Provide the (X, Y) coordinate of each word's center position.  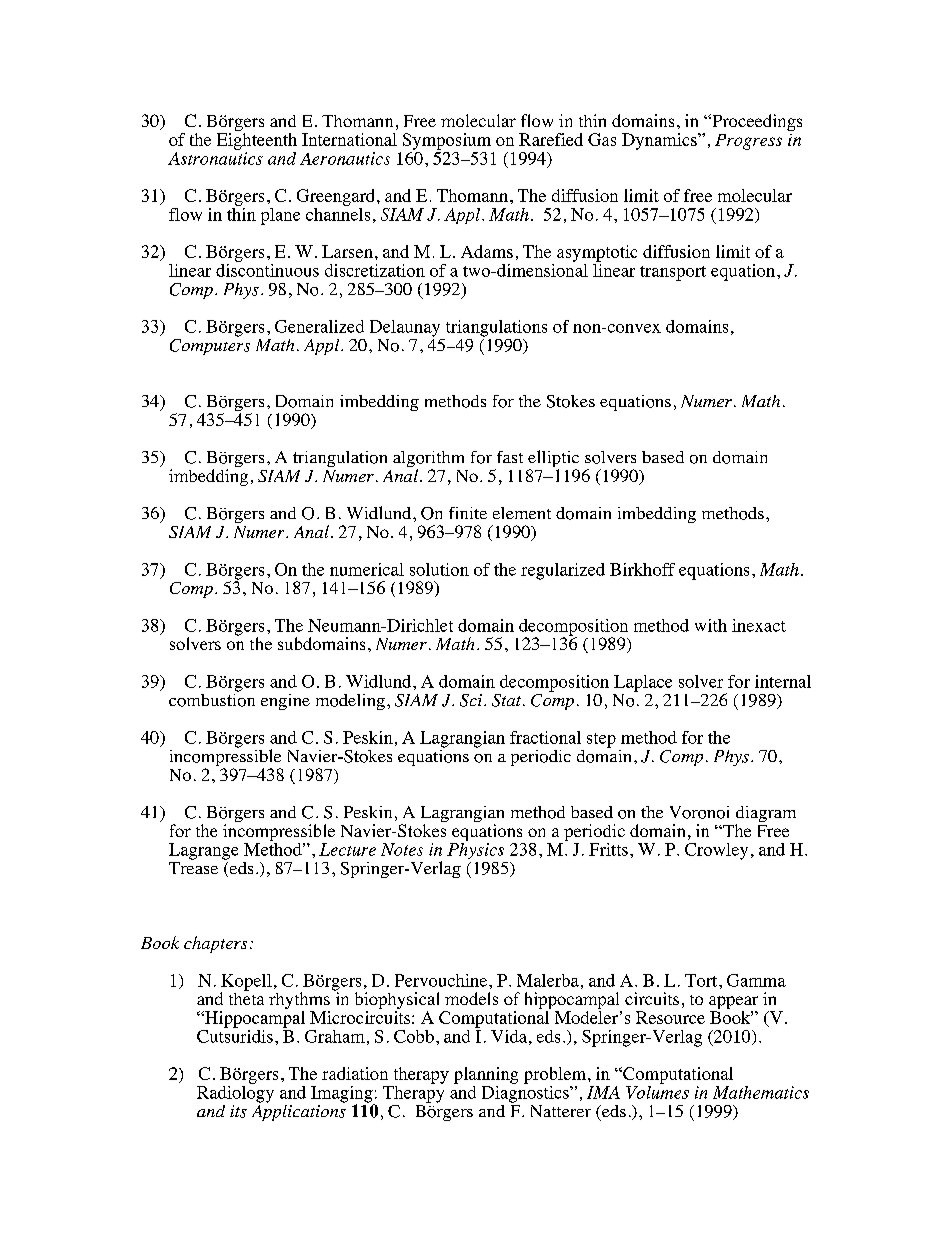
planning (486, 1075)
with (711, 625)
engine (285, 702)
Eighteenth (257, 140)
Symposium (447, 141)
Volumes (657, 1091)
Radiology (235, 1093)
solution (439, 569)
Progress (748, 142)
